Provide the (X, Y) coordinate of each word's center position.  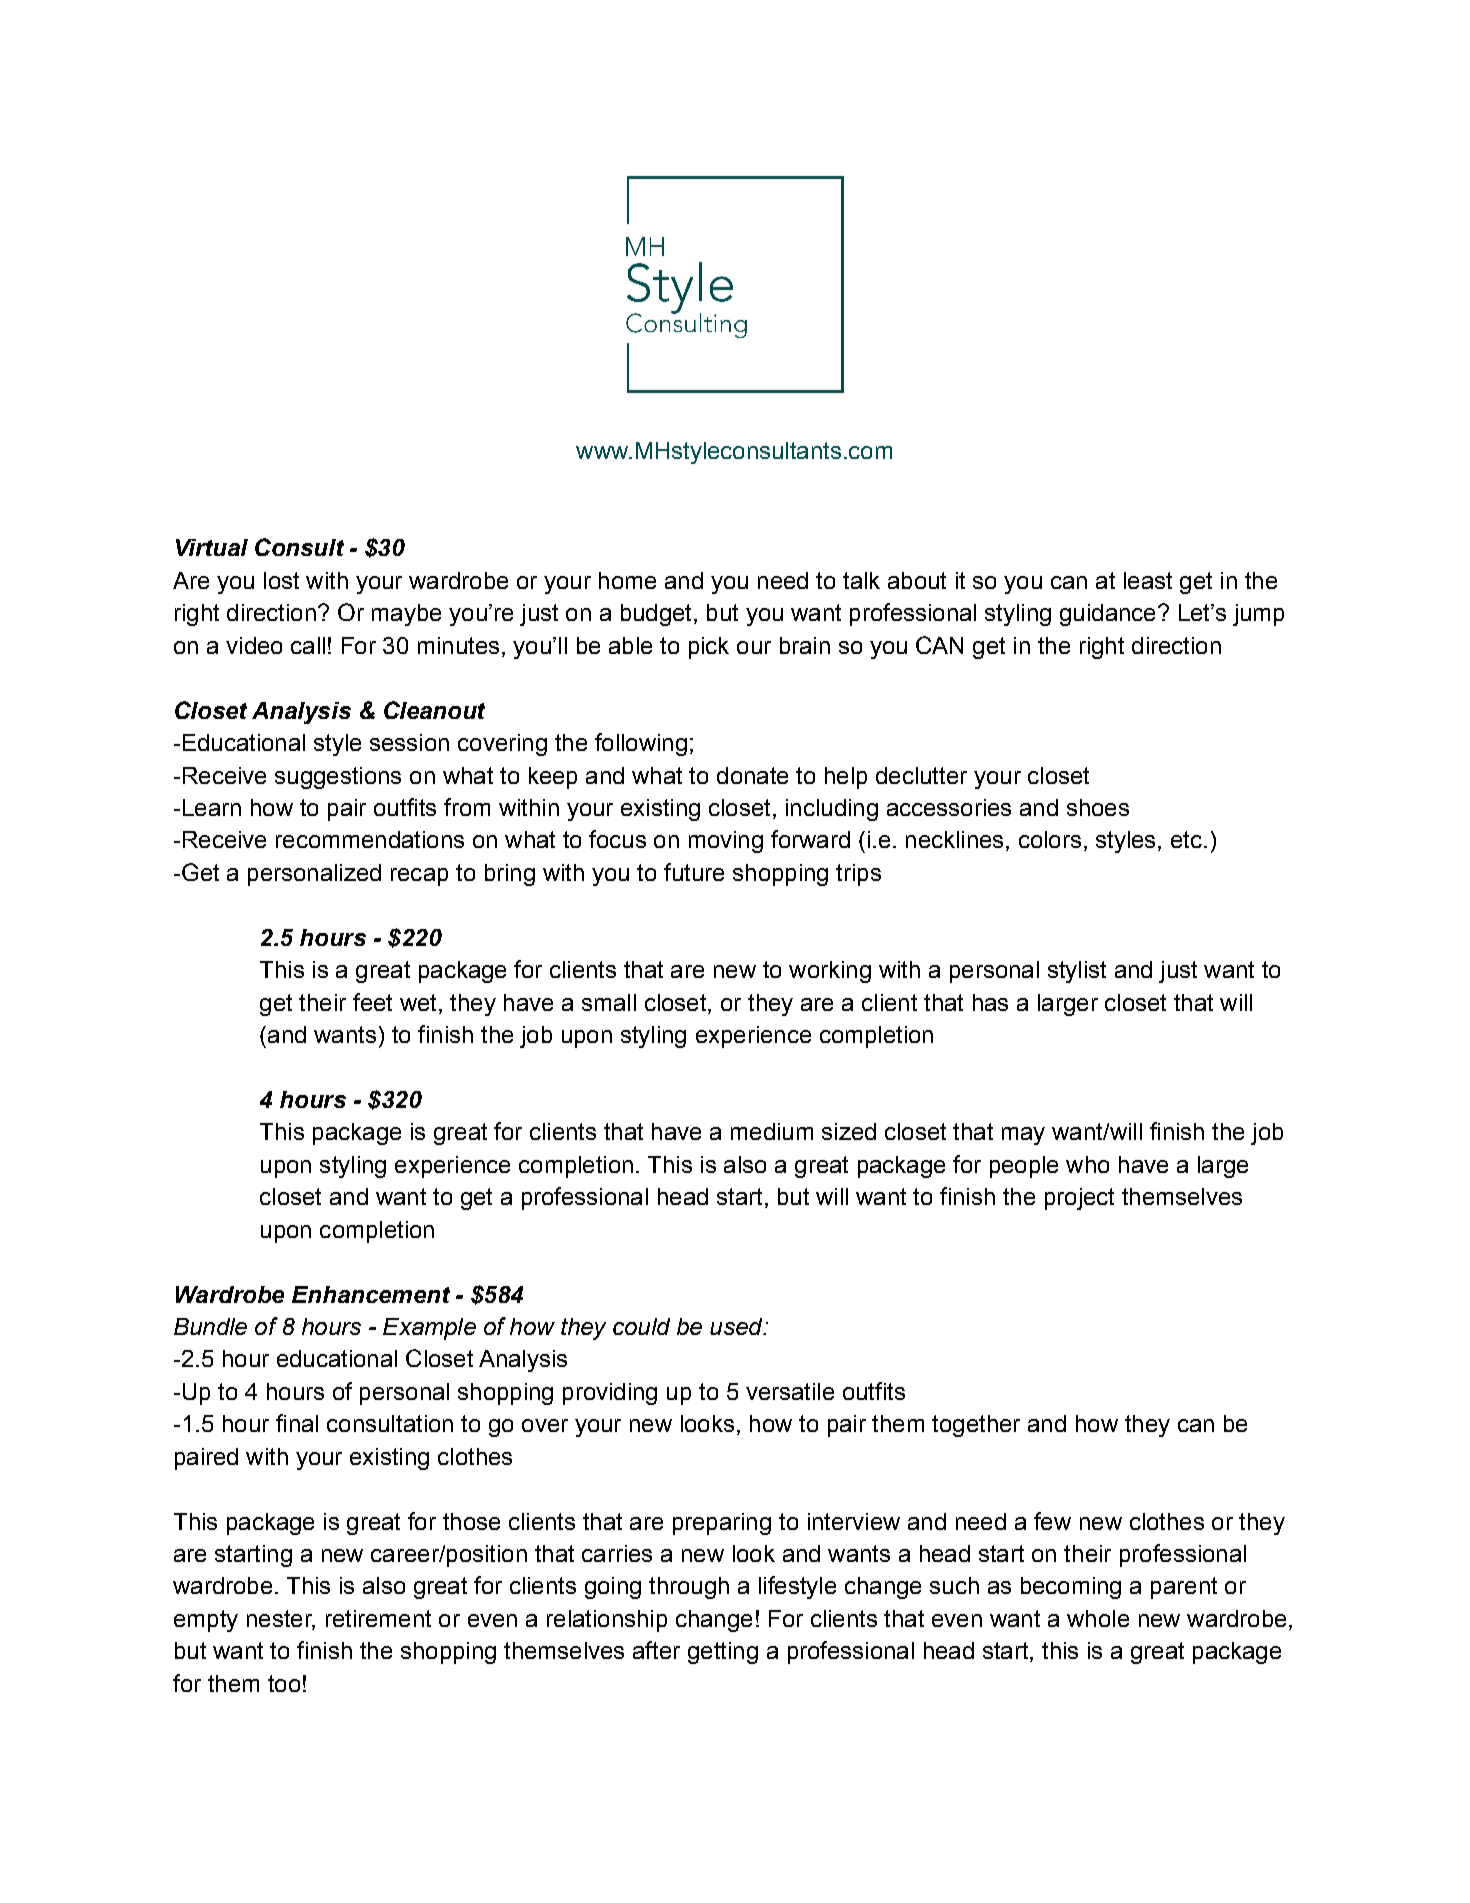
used (737, 1326)
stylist (1077, 972)
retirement (378, 1618)
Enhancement (371, 1294)
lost (281, 580)
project (1079, 1199)
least (1148, 580)
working (830, 972)
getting (723, 1653)
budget (656, 615)
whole (1098, 1618)
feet (372, 1002)
